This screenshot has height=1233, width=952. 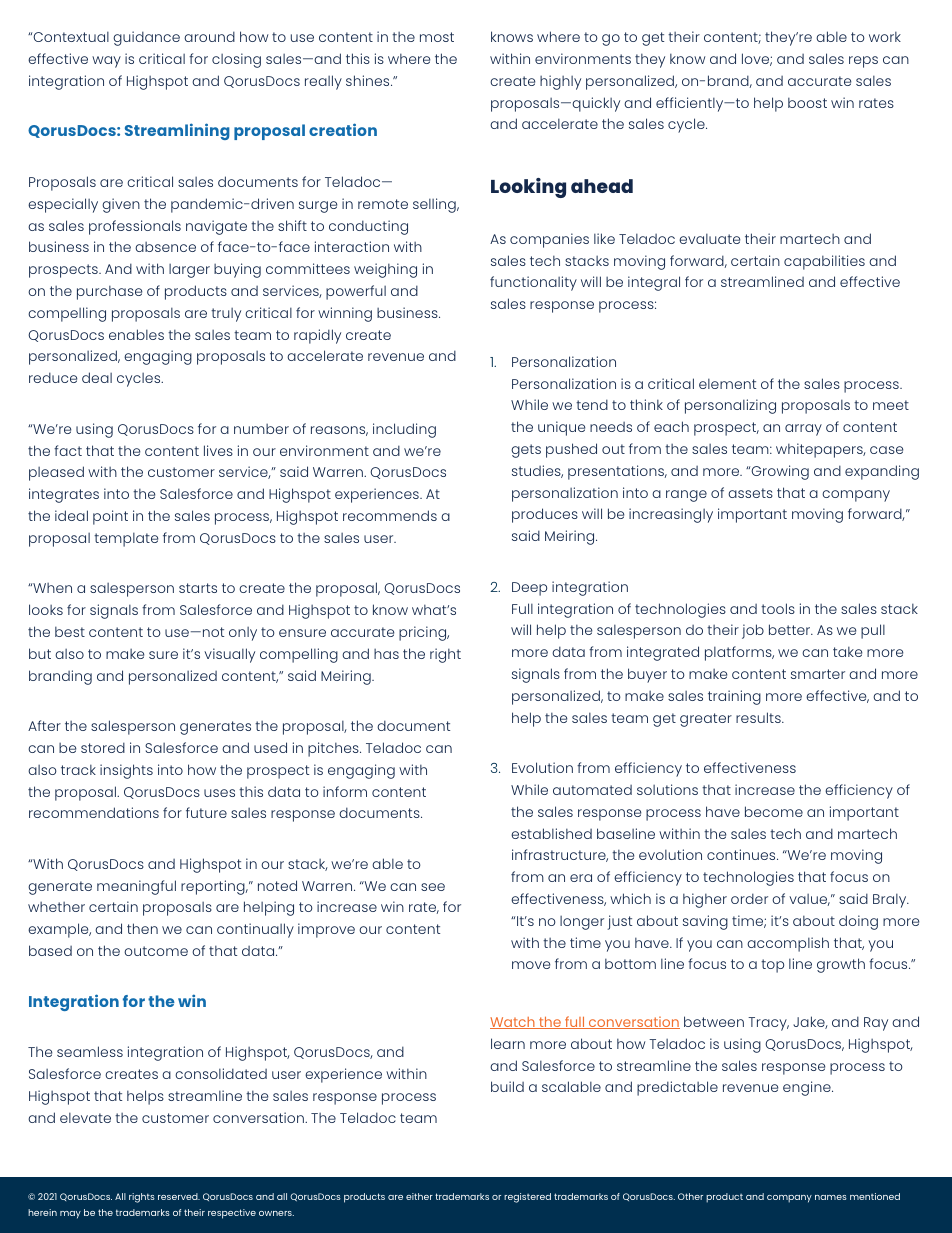 I want to click on become, so click(x=774, y=811).
